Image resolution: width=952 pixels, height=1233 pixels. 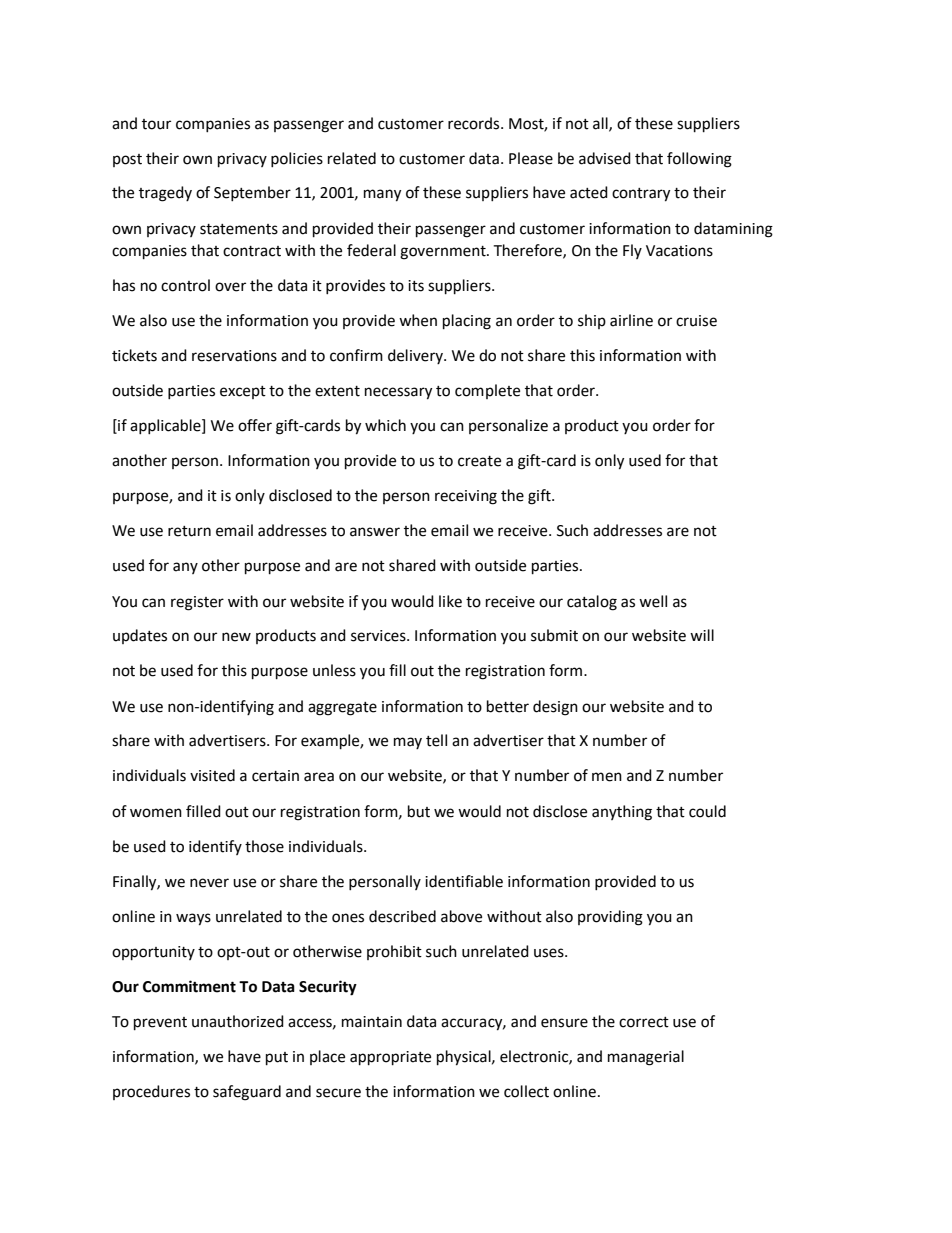 What do you see at coordinates (151, 1092) in the screenshot?
I see `procedures` at bounding box center [151, 1092].
